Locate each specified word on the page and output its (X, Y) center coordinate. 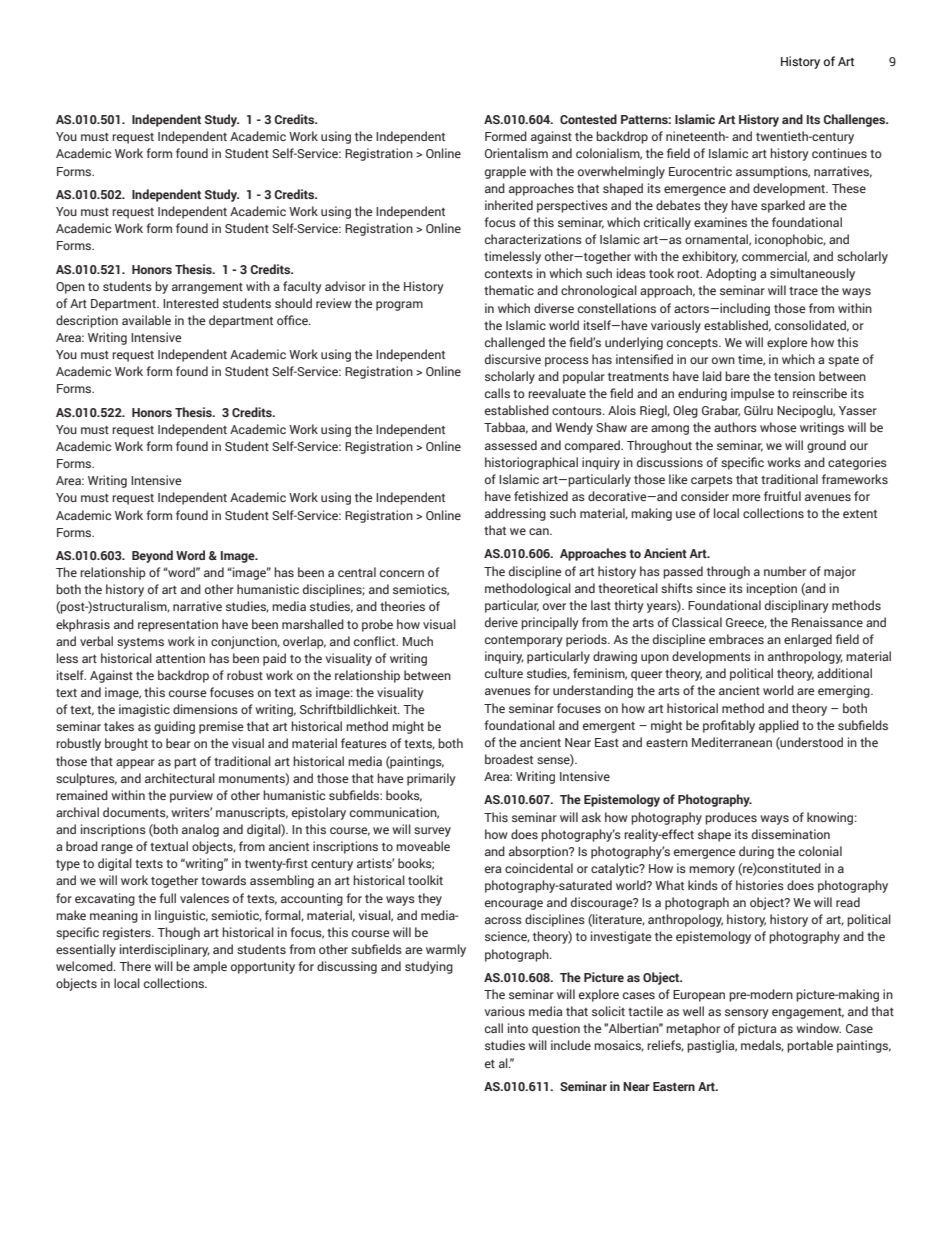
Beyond (152, 556)
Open (70, 288)
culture (504, 673)
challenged (515, 343)
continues (839, 153)
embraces (736, 639)
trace (803, 291)
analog (200, 830)
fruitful (782, 496)
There (135, 966)
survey (432, 832)
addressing (515, 514)
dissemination (791, 834)
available (146, 320)
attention (180, 658)
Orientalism (516, 153)
